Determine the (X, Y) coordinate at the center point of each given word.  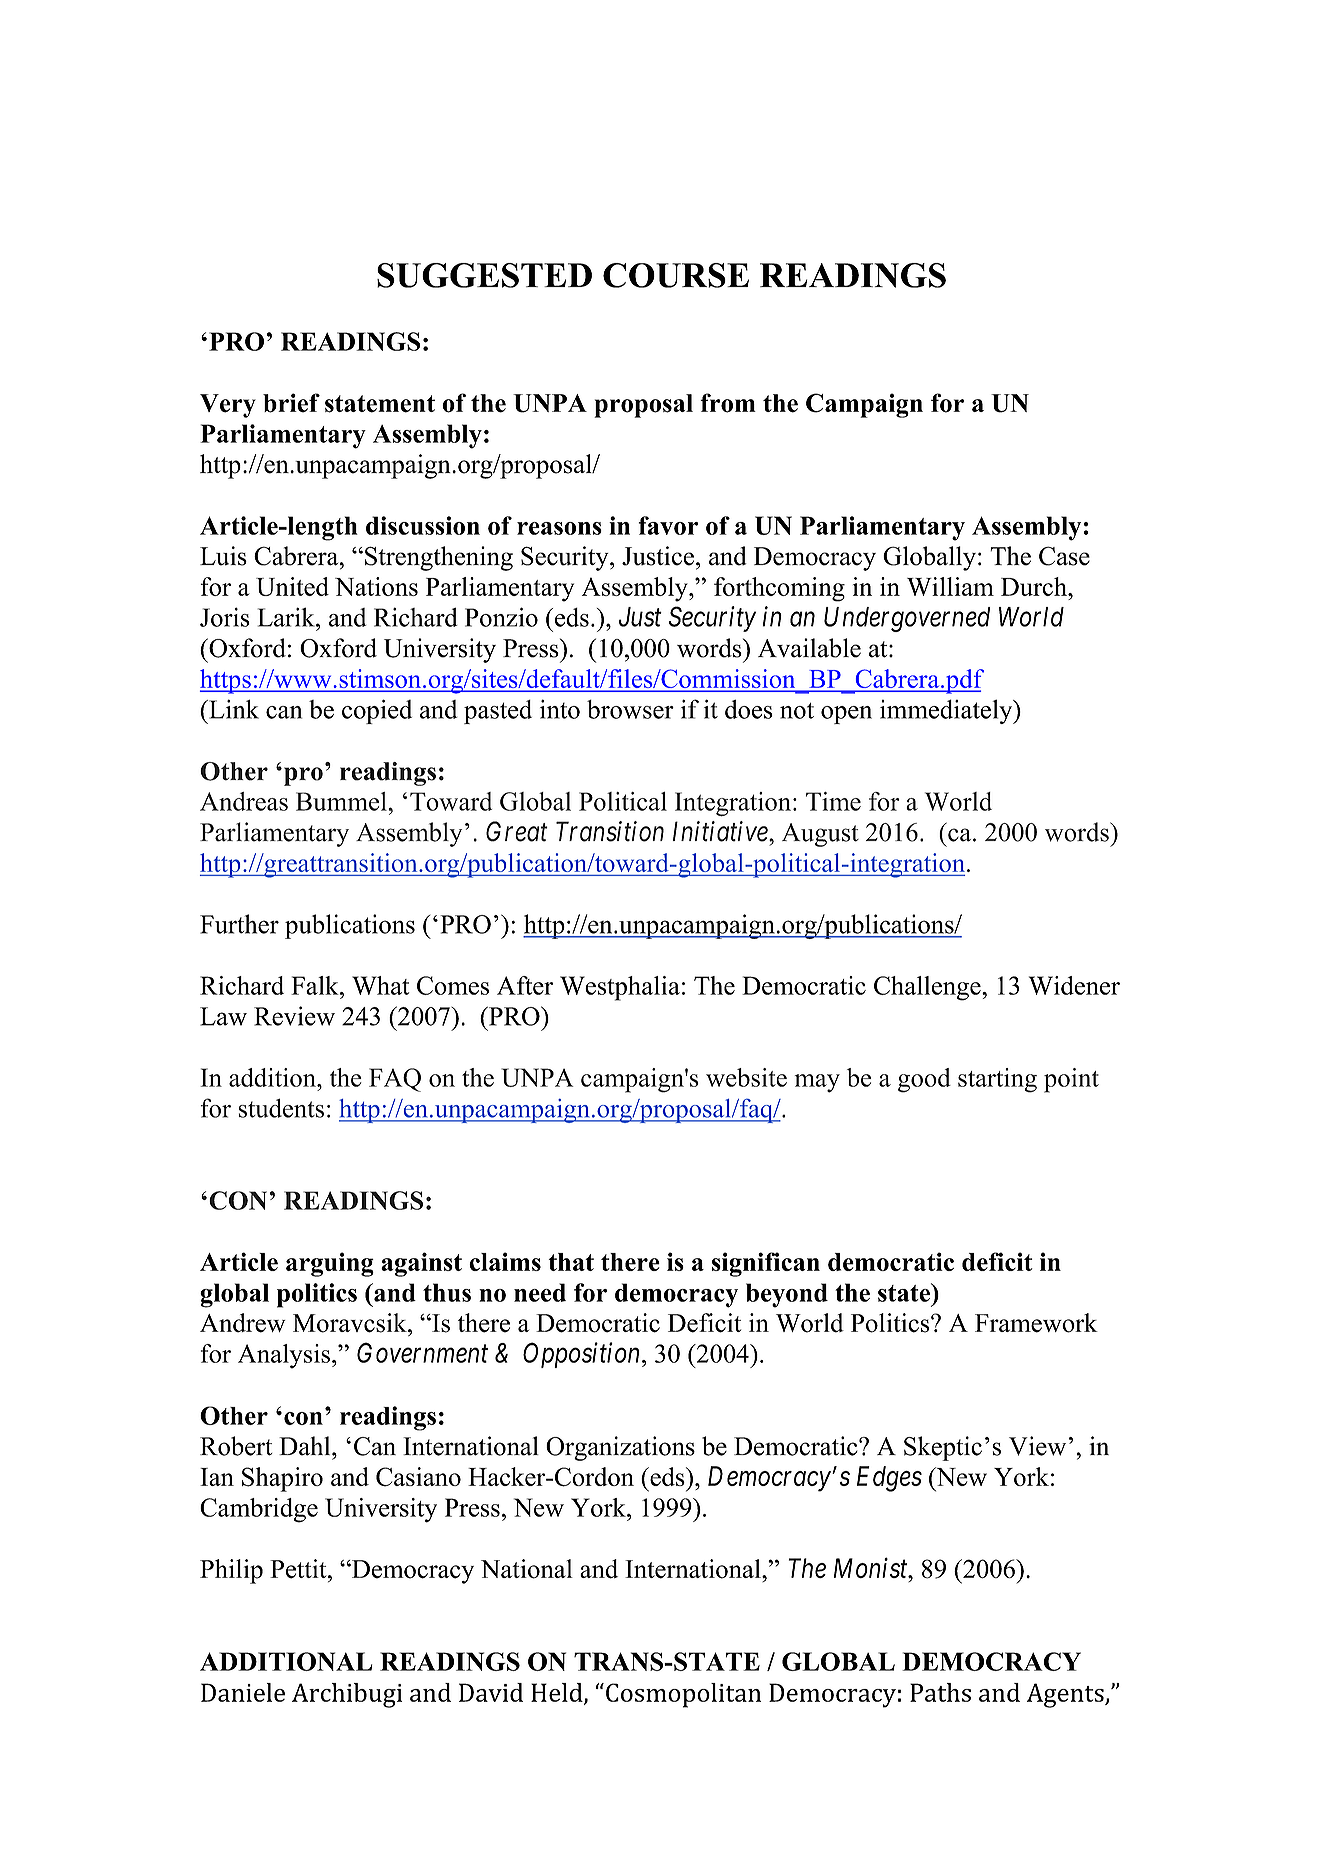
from (728, 403)
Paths (940, 1692)
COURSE (676, 275)
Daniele (243, 1692)
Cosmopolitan (683, 1695)
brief (291, 403)
